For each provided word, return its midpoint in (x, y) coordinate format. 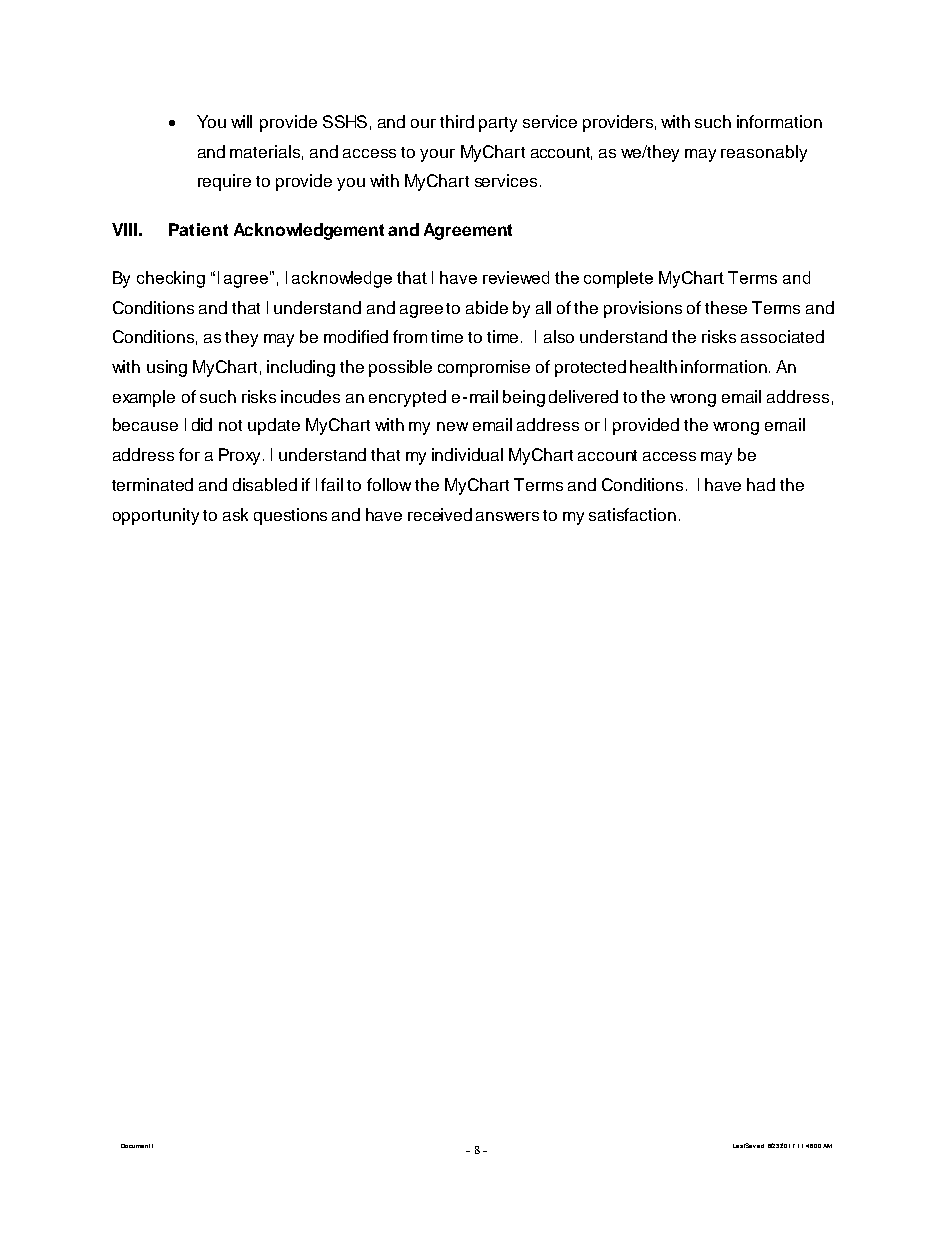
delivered (583, 396)
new (452, 426)
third (457, 121)
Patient (198, 229)
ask (235, 514)
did (202, 424)
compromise (484, 368)
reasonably (764, 153)
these (726, 307)
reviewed (516, 277)
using (167, 368)
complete (618, 279)
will (241, 121)
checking (171, 279)
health (653, 366)
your (437, 155)
